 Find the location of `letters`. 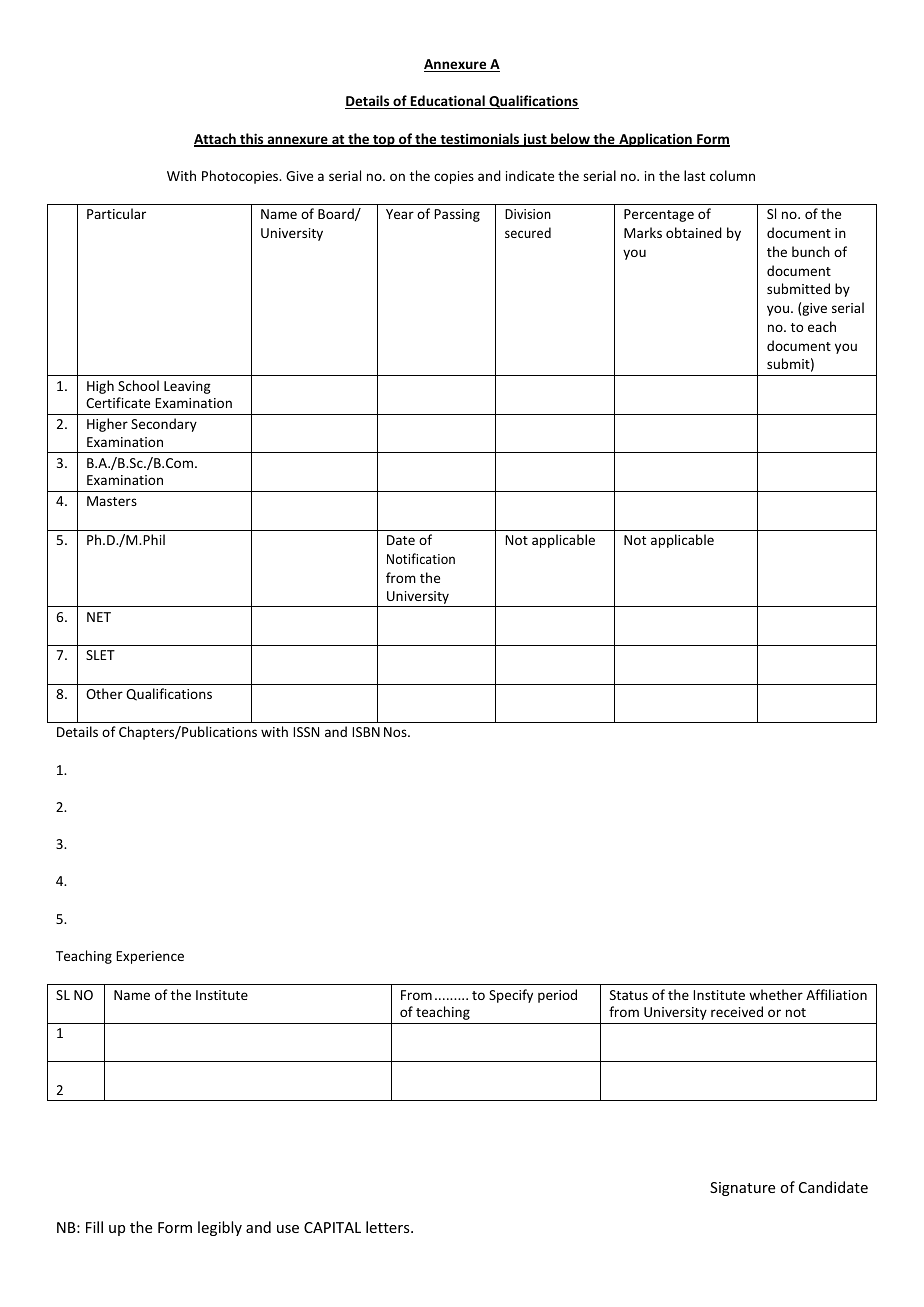

letters is located at coordinates (389, 1227).
